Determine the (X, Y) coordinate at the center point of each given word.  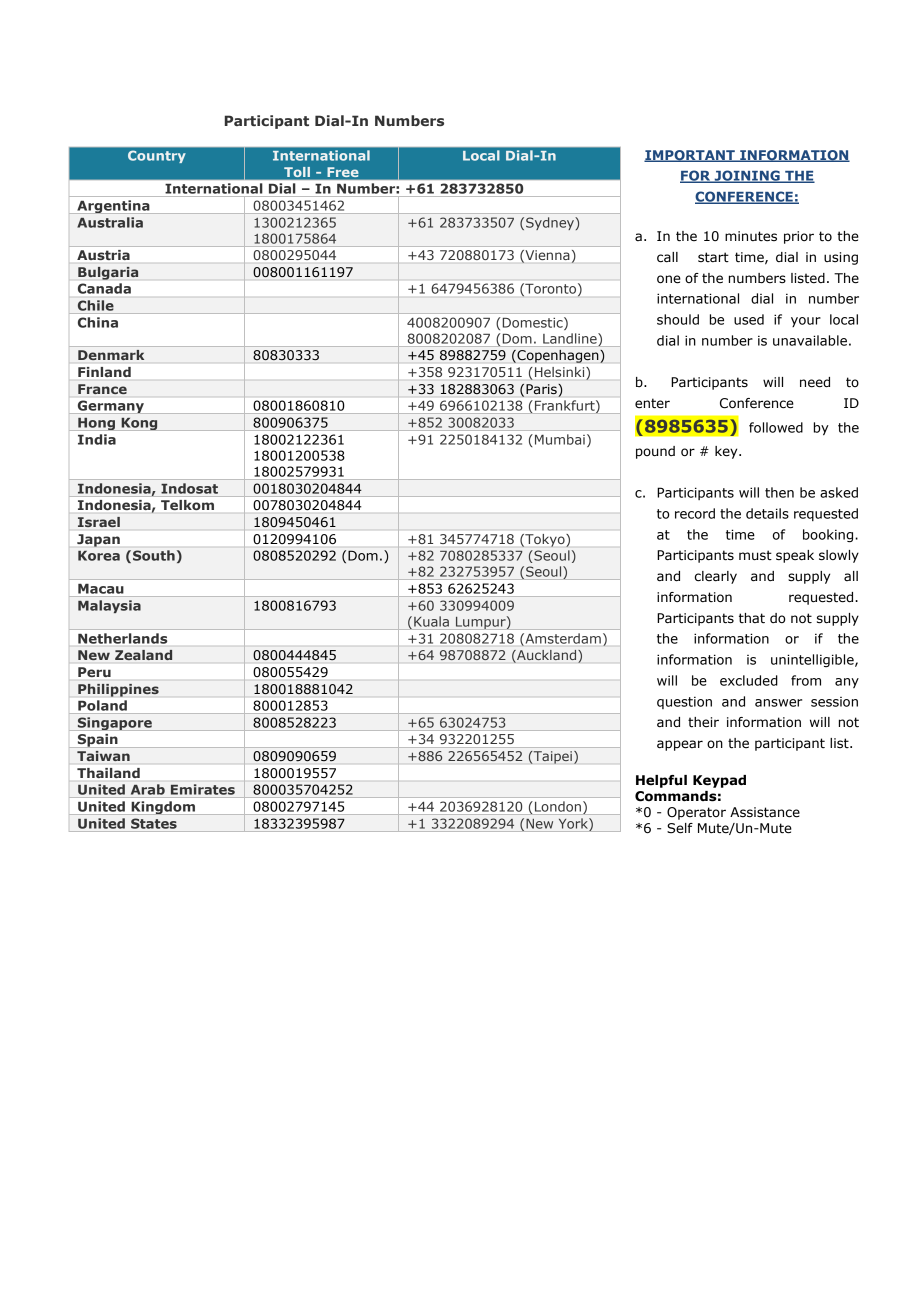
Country (156, 157)
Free (343, 172)
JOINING (747, 176)
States (154, 823)
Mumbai (560, 439)
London (558, 806)
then (779, 492)
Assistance (765, 812)
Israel (99, 522)
